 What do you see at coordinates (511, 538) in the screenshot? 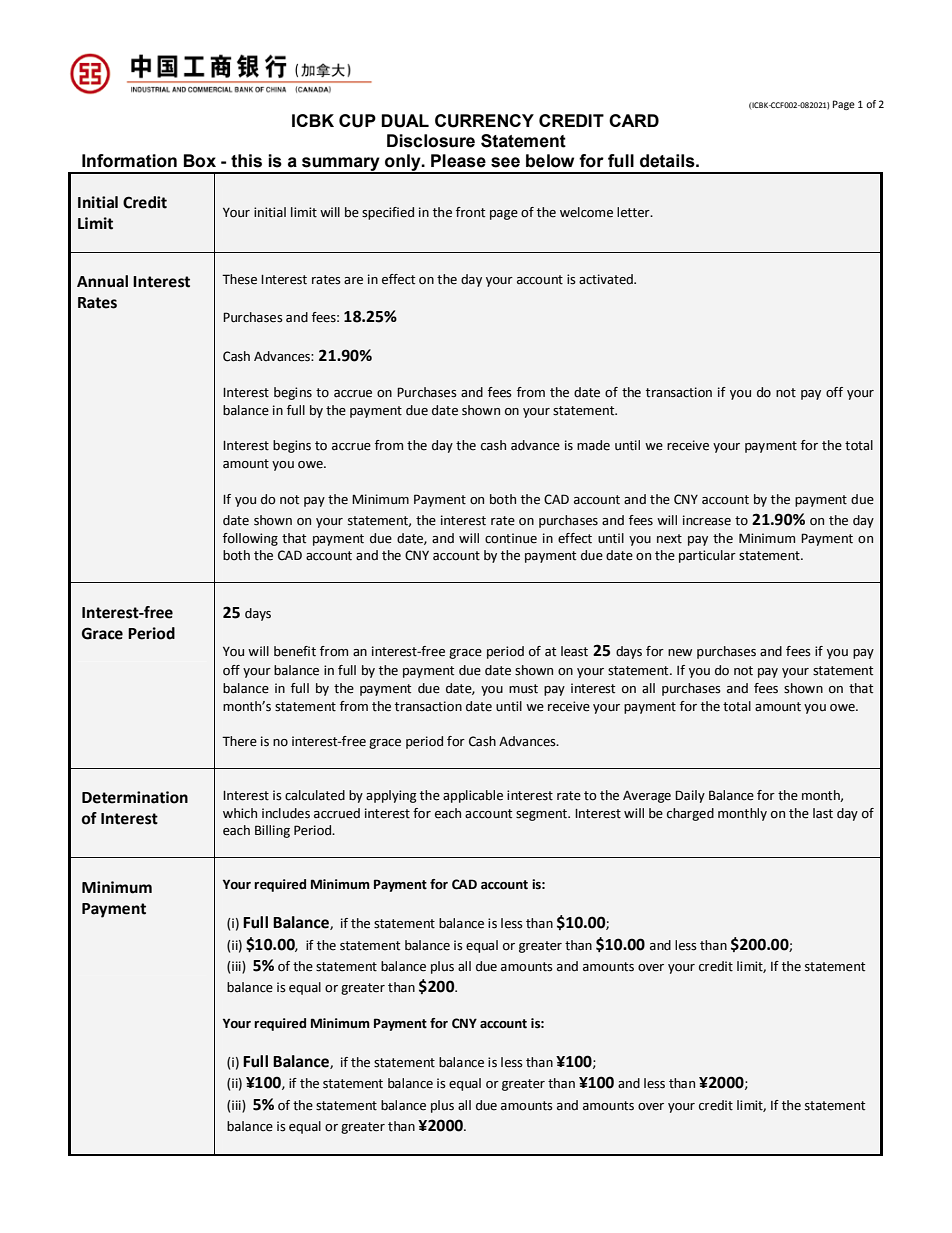
I see `continue` at bounding box center [511, 538].
